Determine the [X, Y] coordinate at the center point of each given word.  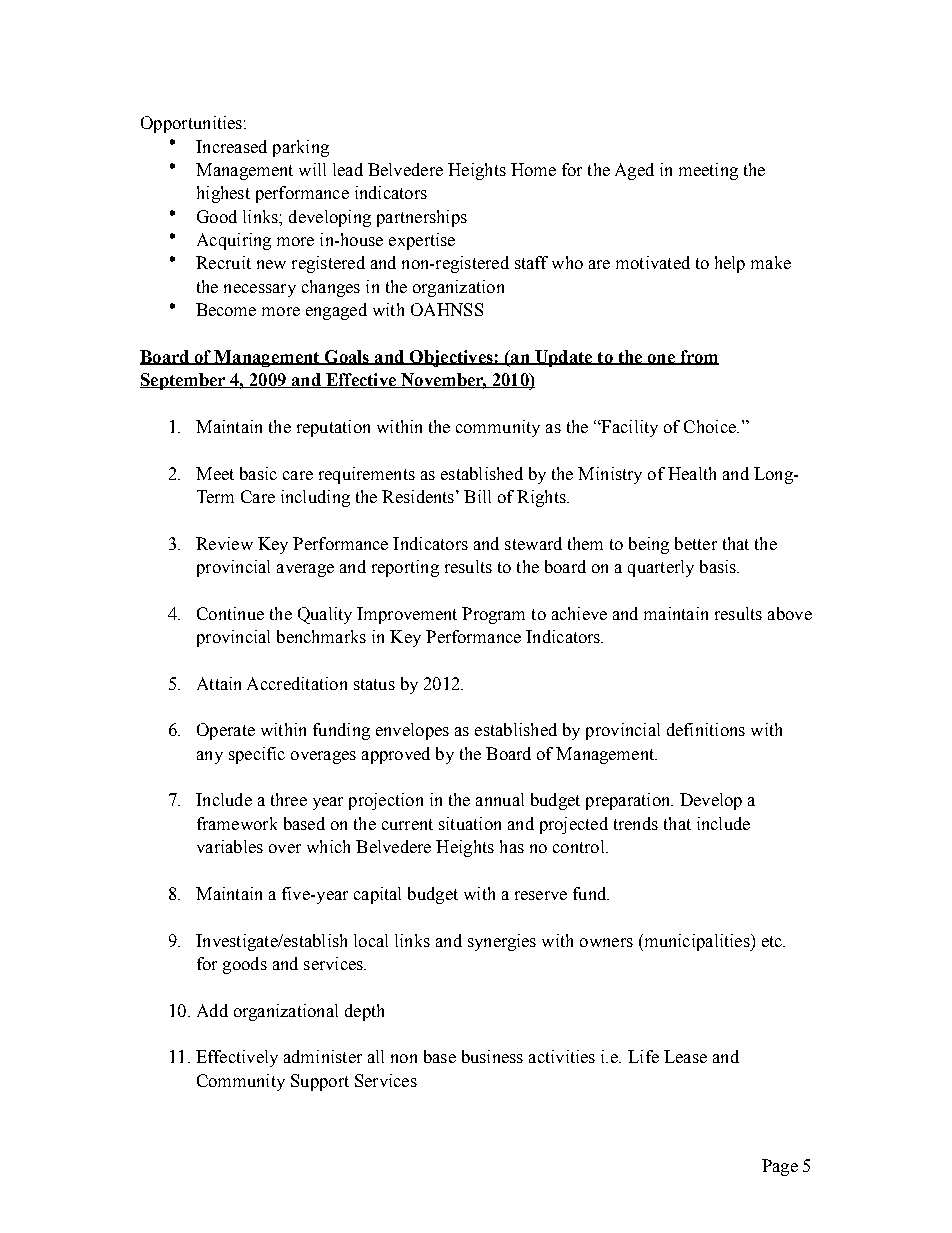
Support [320, 1082]
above [790, 613]
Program [493, 615]
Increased [231, 146]
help [730, 264]
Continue [230, 613]
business [492, 1056]
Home [533, 169]
